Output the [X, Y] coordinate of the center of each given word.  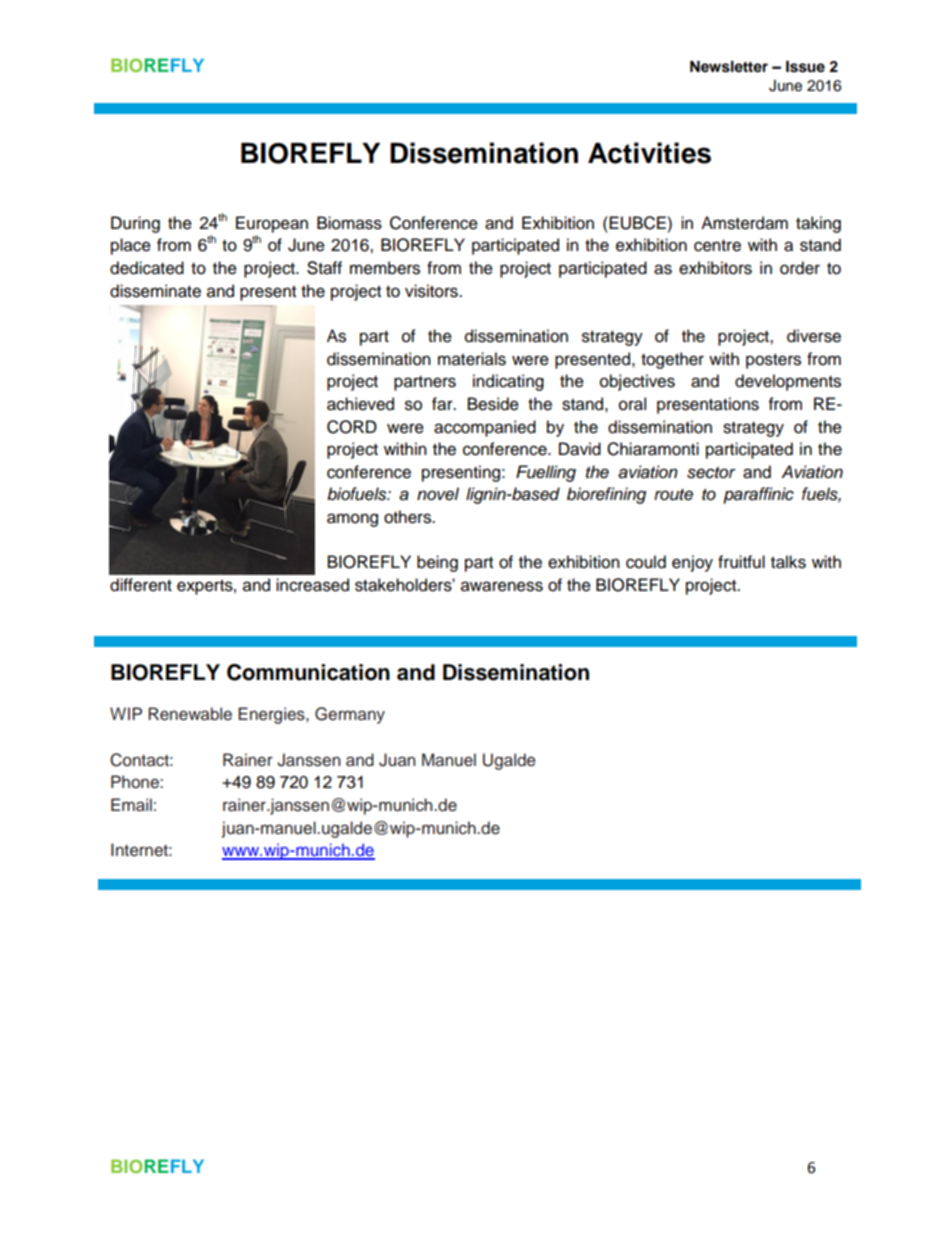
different [141, 585]
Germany [350, 715]
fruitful [741, 562]
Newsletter [729, 67]
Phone [136, 782]
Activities [649, 153]
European [272, 224]
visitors [432, 291]
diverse [814, 336]
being [437, 563]
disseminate [155, 291]
